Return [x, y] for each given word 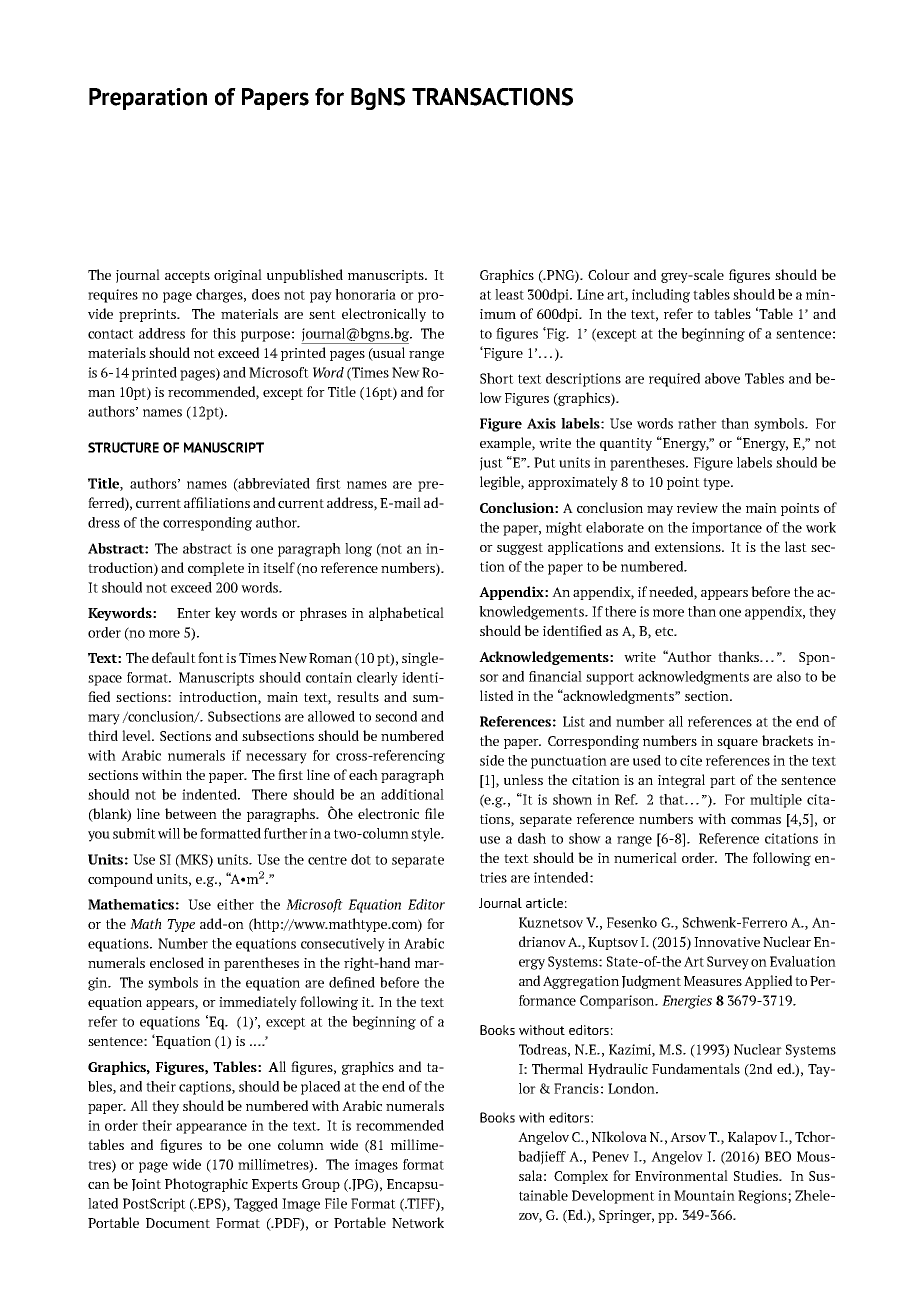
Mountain [704, 1195]
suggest [520, 549]
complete [216, 569]
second [396, 716]
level [137, 735]
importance [727, 529]
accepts [187, 277]
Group [321, 1185]
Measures [713, 981]
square [737, 744]
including [661, 296]
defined [352, 982]
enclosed [177, 962]
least [509, 294]
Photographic [206, 1185]
